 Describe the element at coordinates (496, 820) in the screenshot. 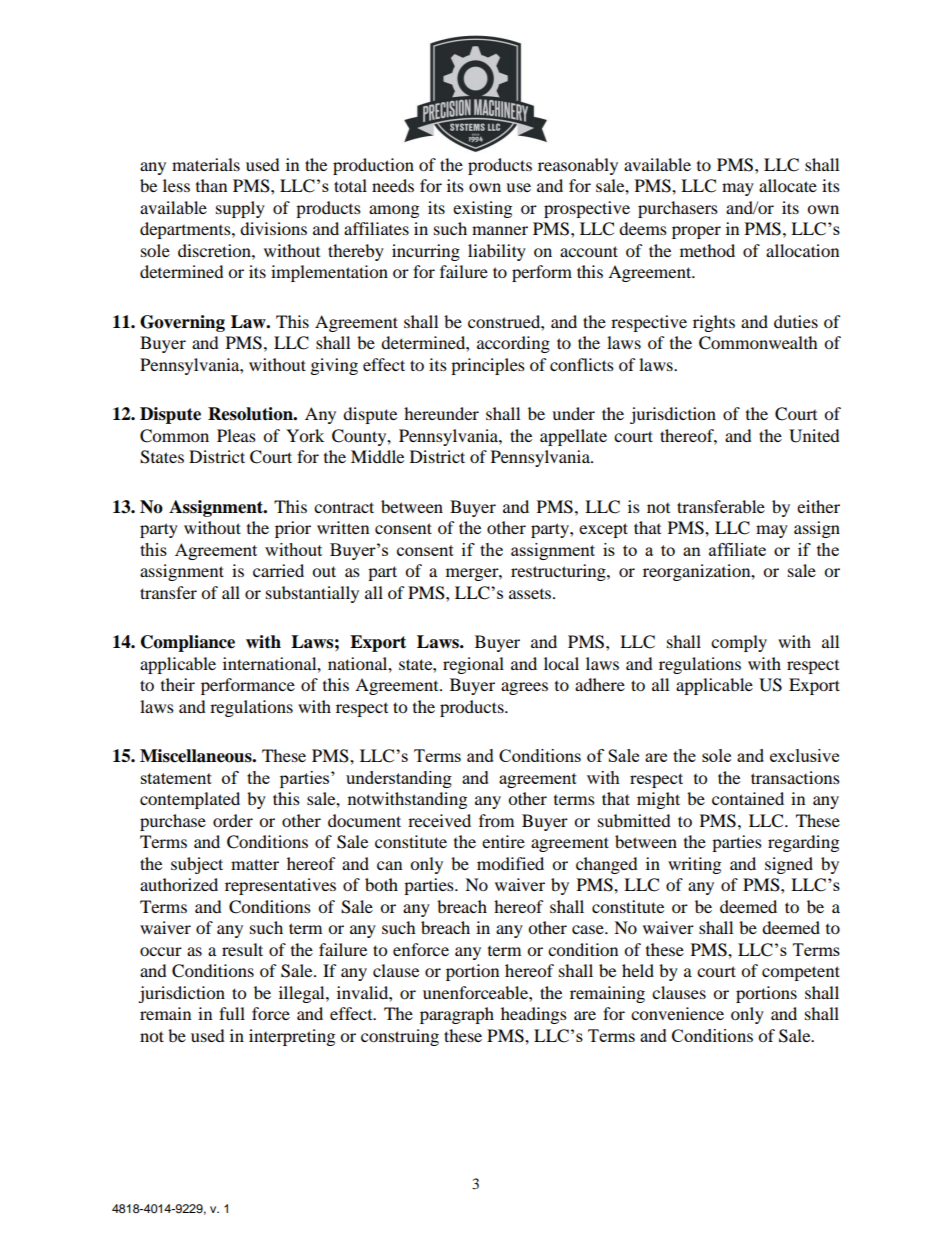

I see `from` at that location.
